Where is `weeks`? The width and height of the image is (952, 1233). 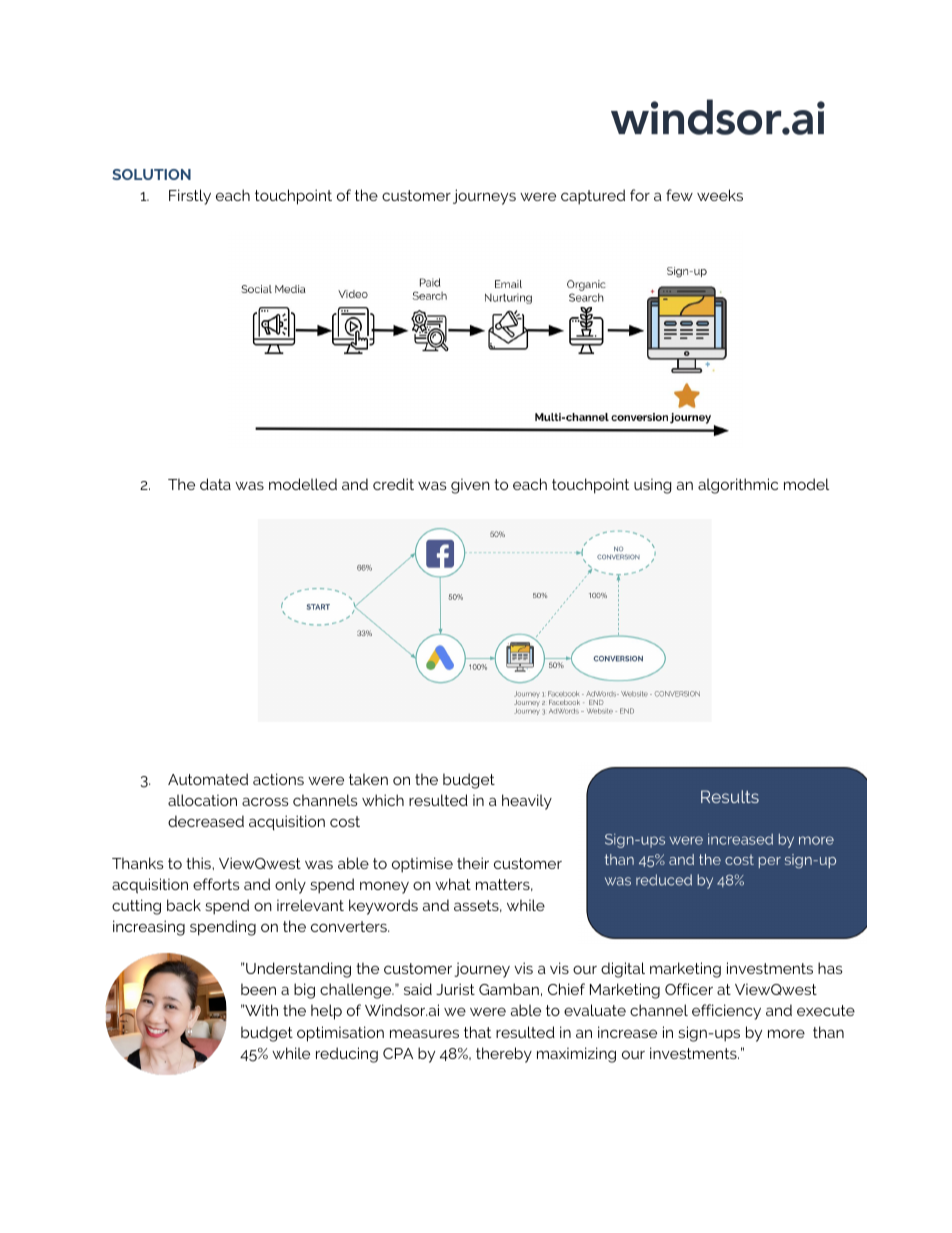
weeks is located at coordinates (720, 195).
